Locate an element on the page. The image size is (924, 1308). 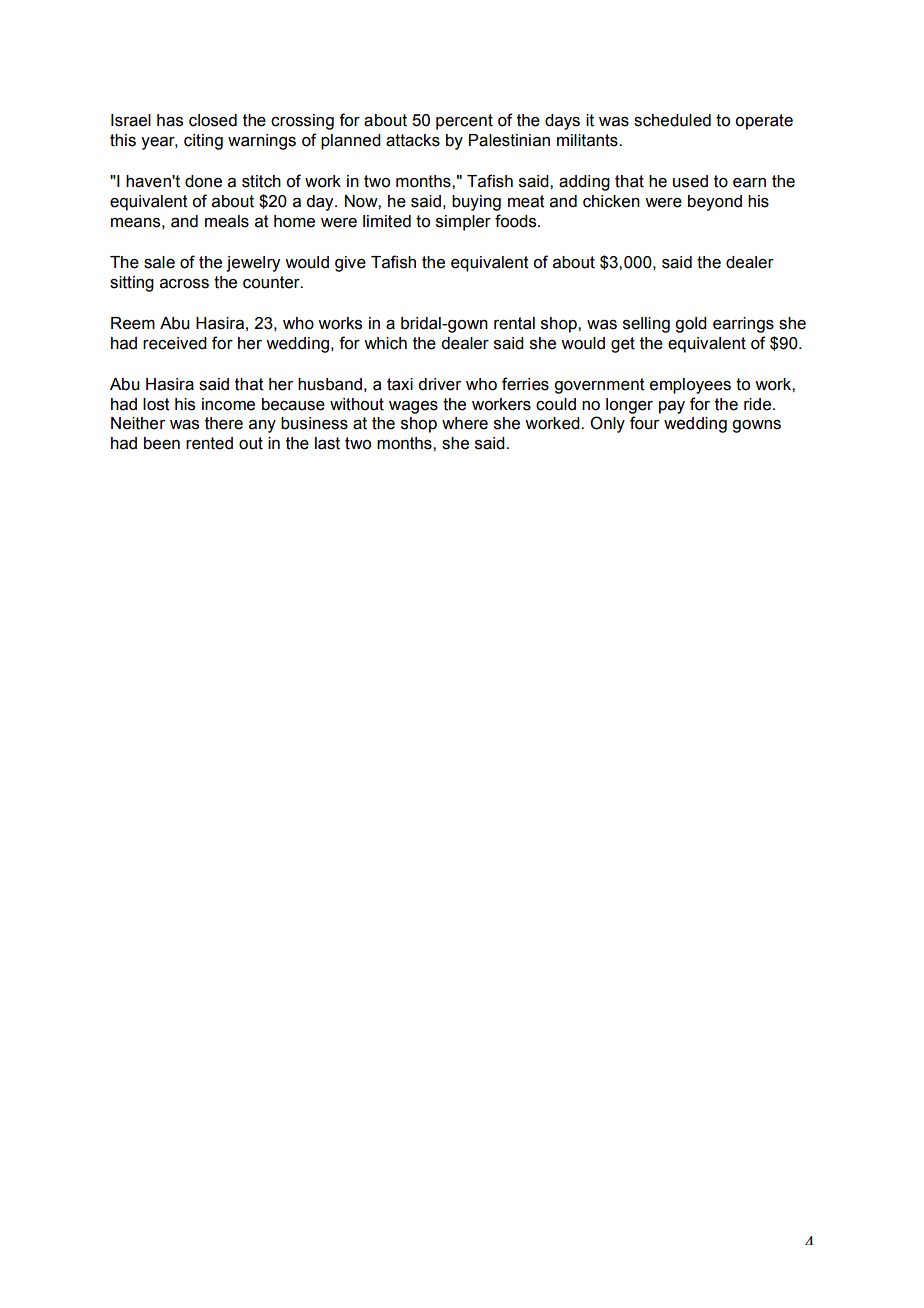
which is located at coordinates (385, 343).
